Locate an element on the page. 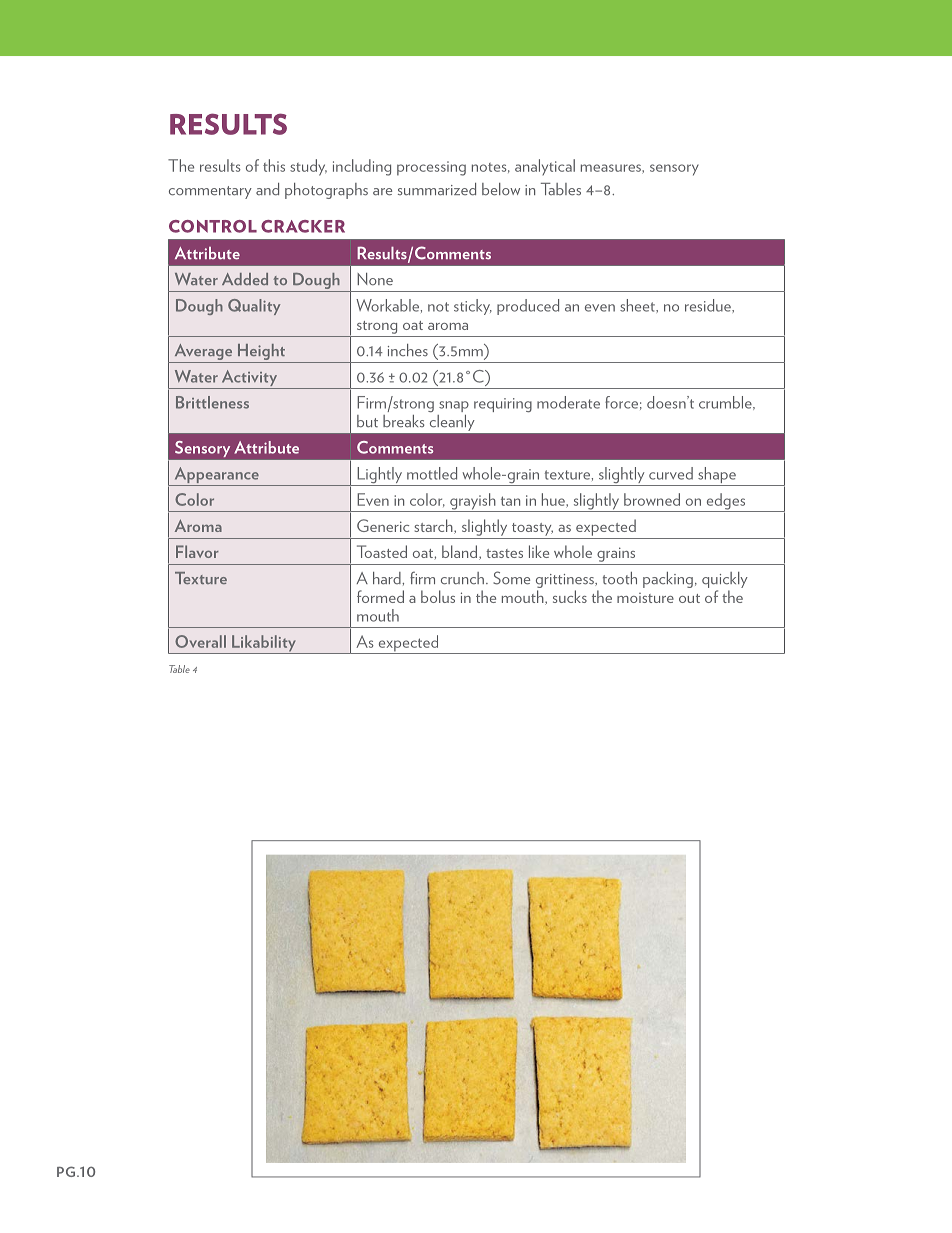  Appearance is located at coordinates (216, 476).
